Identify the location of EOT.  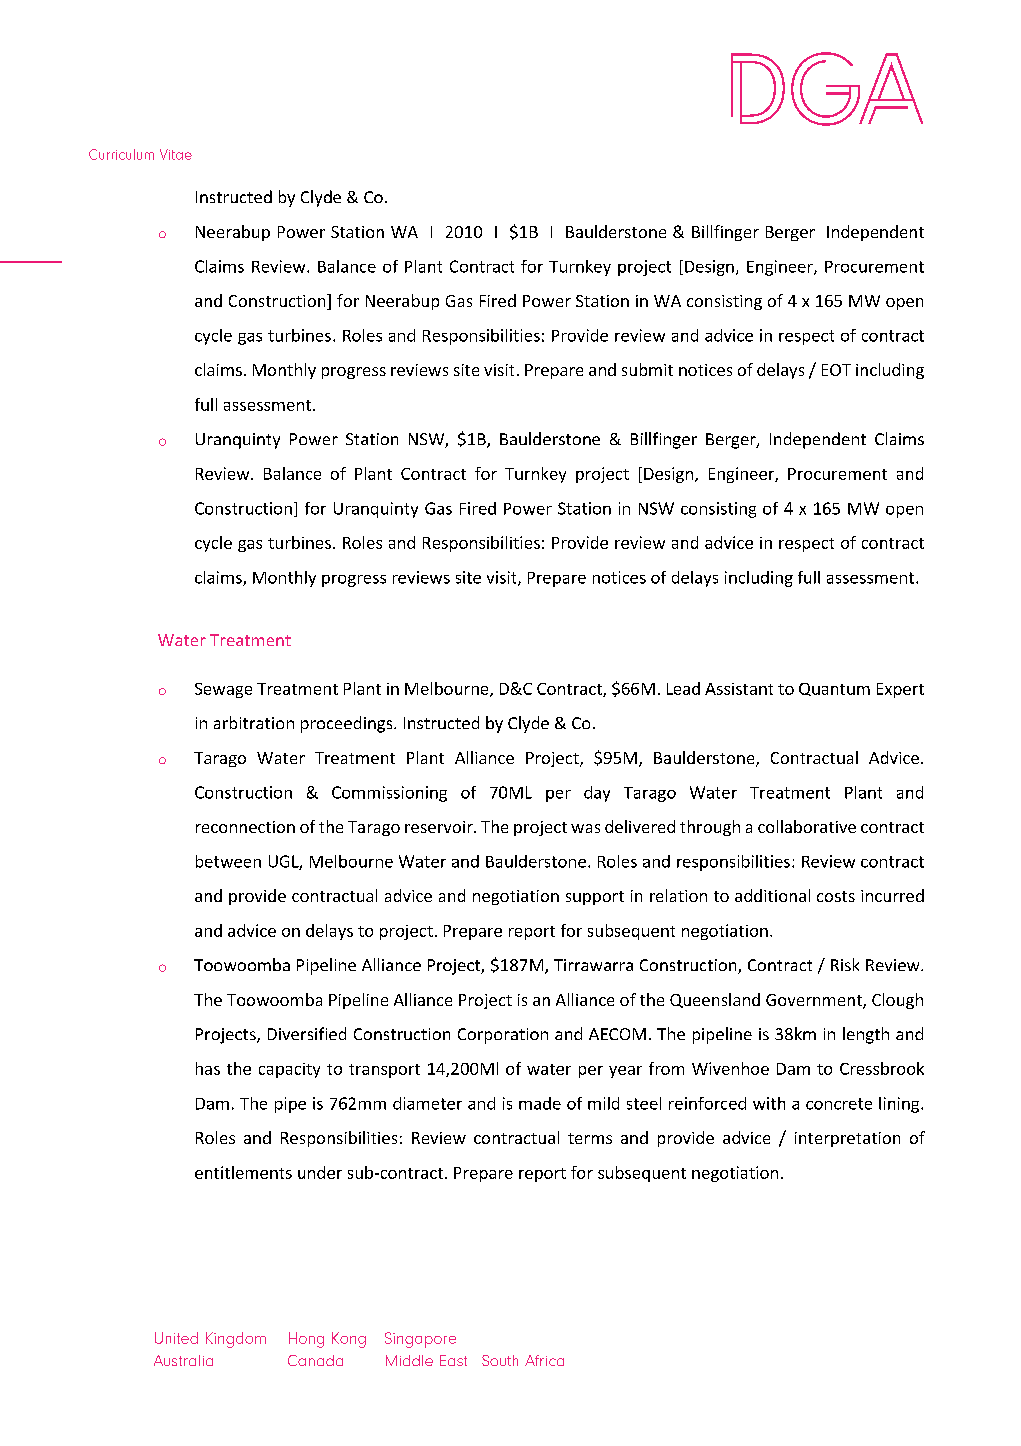
(836, 370).
